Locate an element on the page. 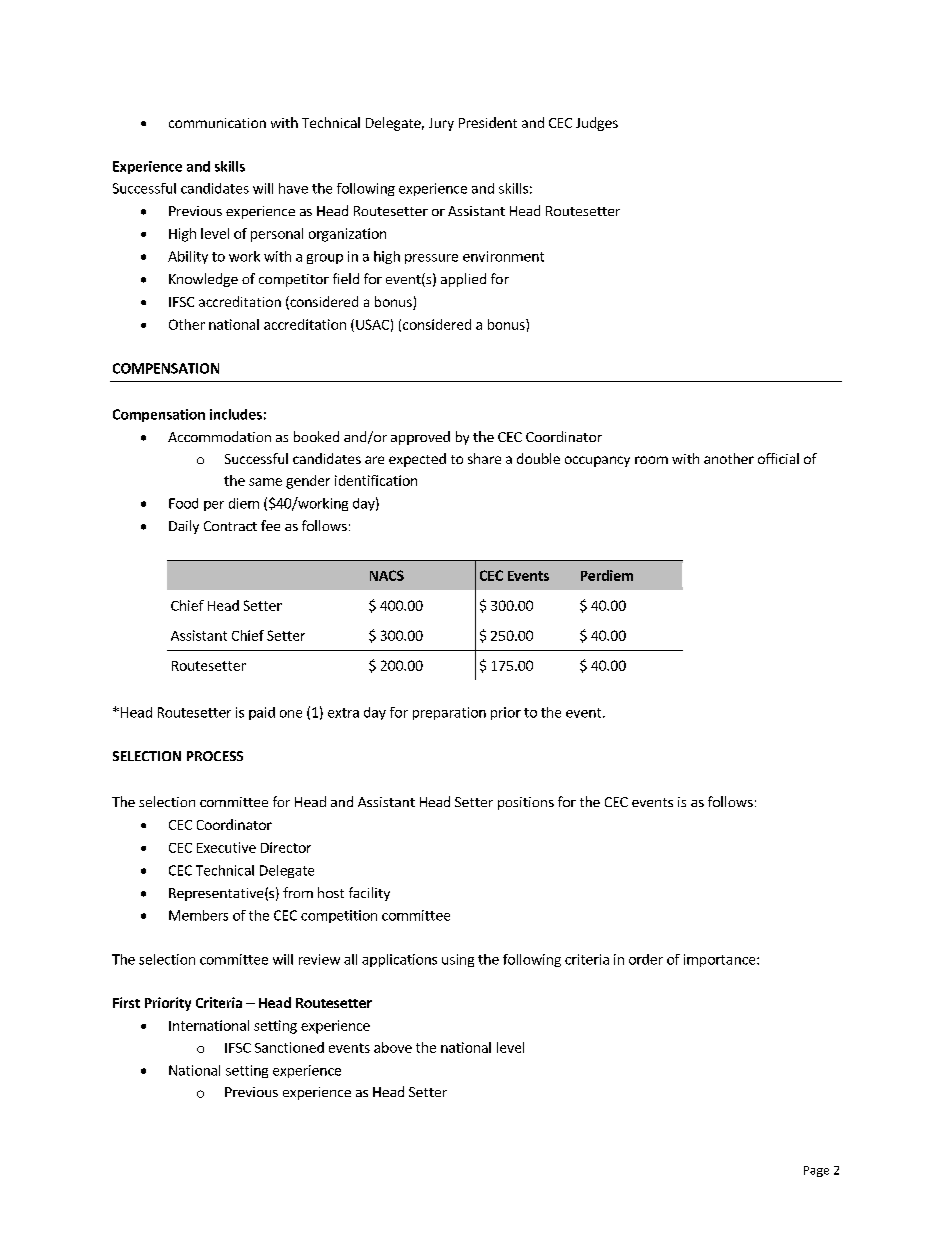 The image size is (952, 1233). room is located at coordinates (651, 460).
